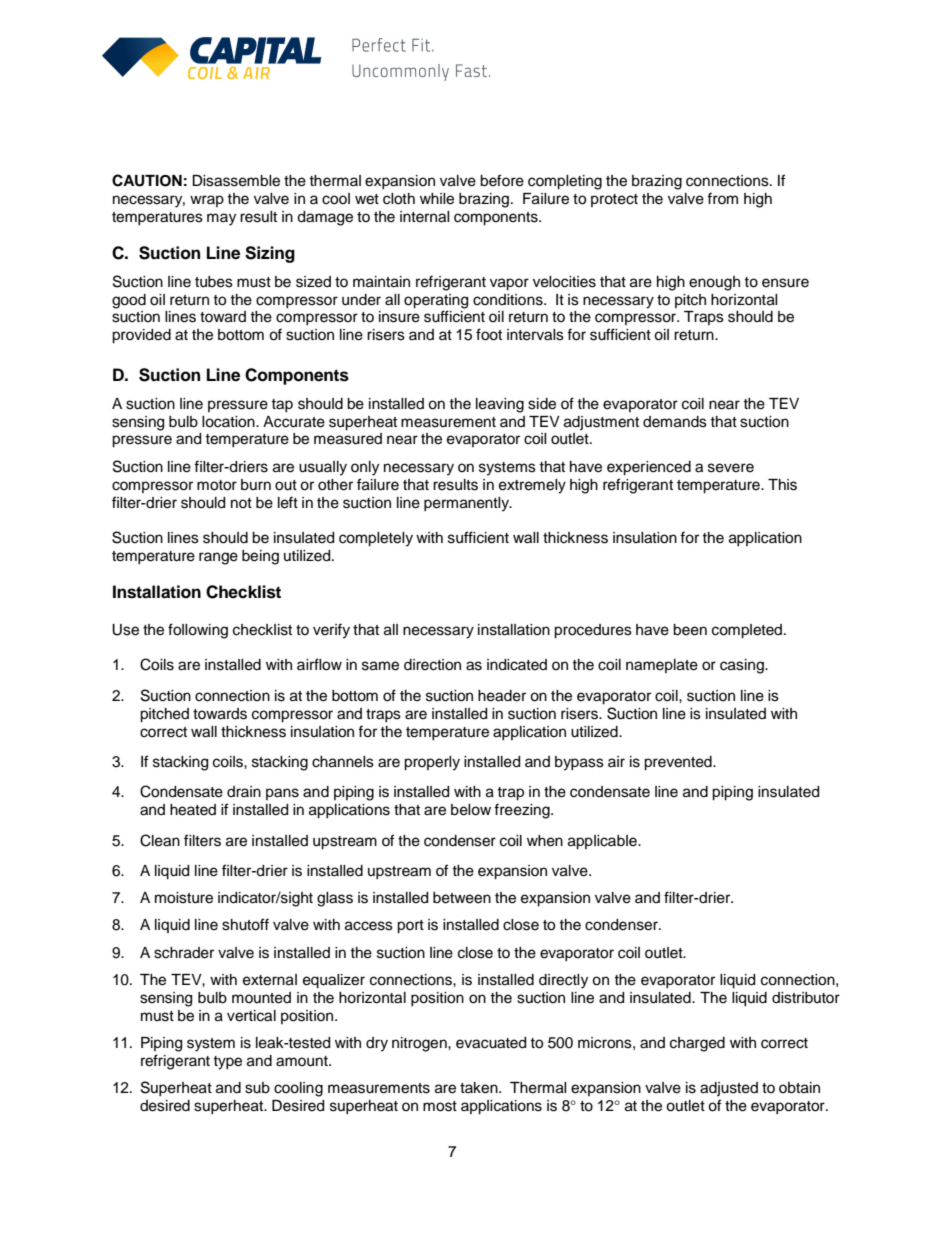 The height and width of the page is (1233, 952). What do you see at coordinates (731, 468) in the page?
I see `severe` at bounding box center [731, 468].
